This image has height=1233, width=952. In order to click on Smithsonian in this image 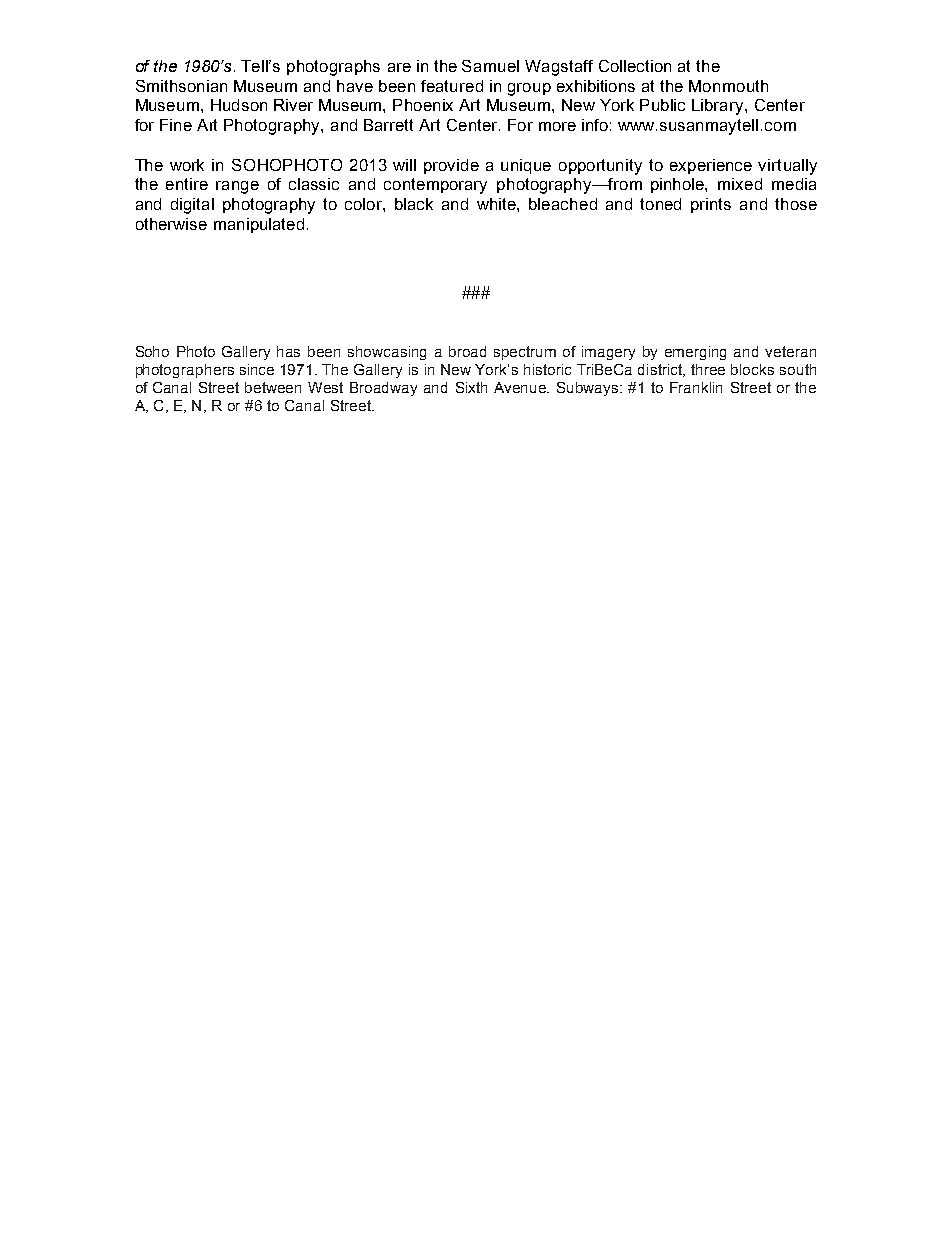, I will do `click(181, 86)`.
